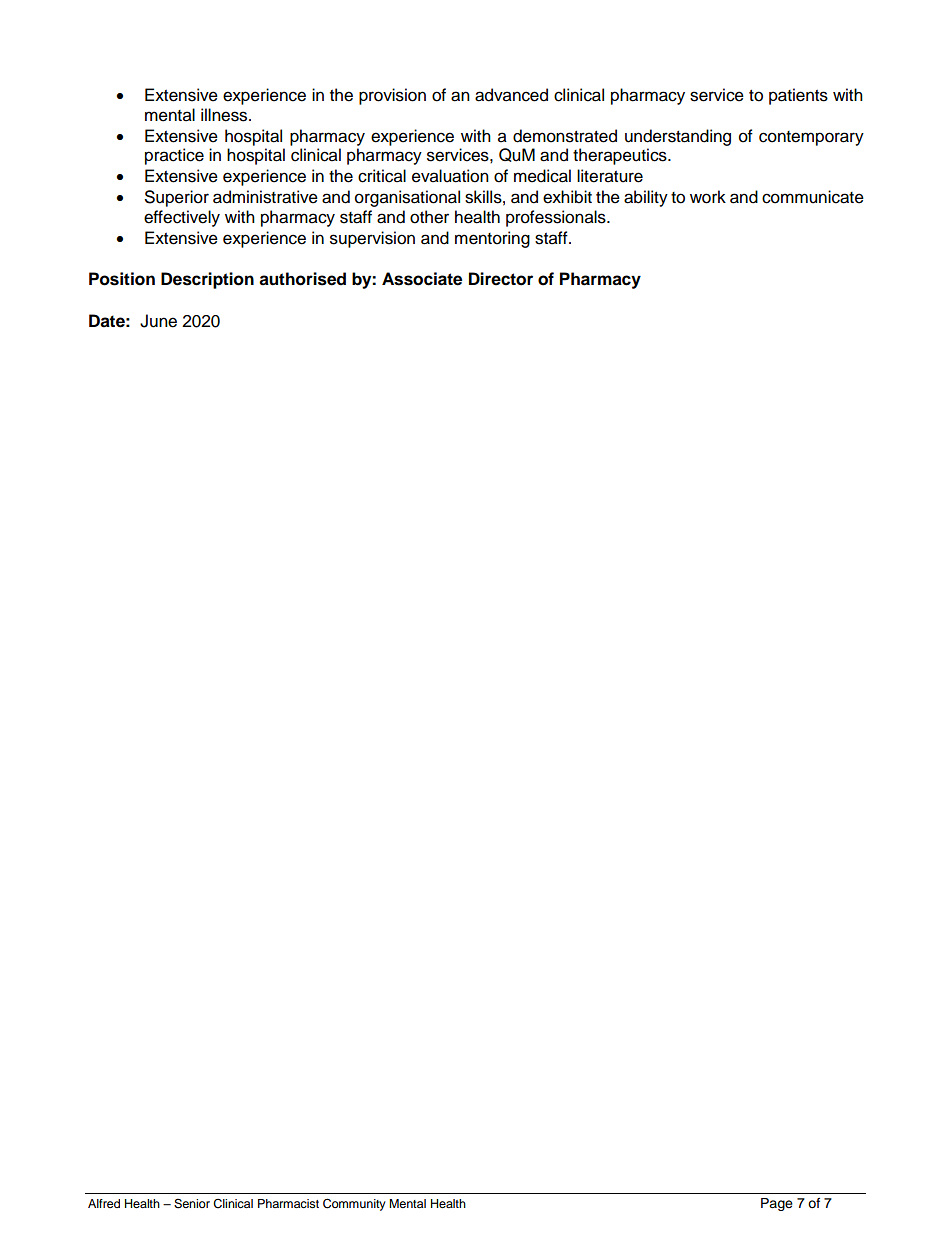 This page has height=1233, width=952. Describe the element at coordinates (450, 176) in the page. I see `evaluation` at that location.
